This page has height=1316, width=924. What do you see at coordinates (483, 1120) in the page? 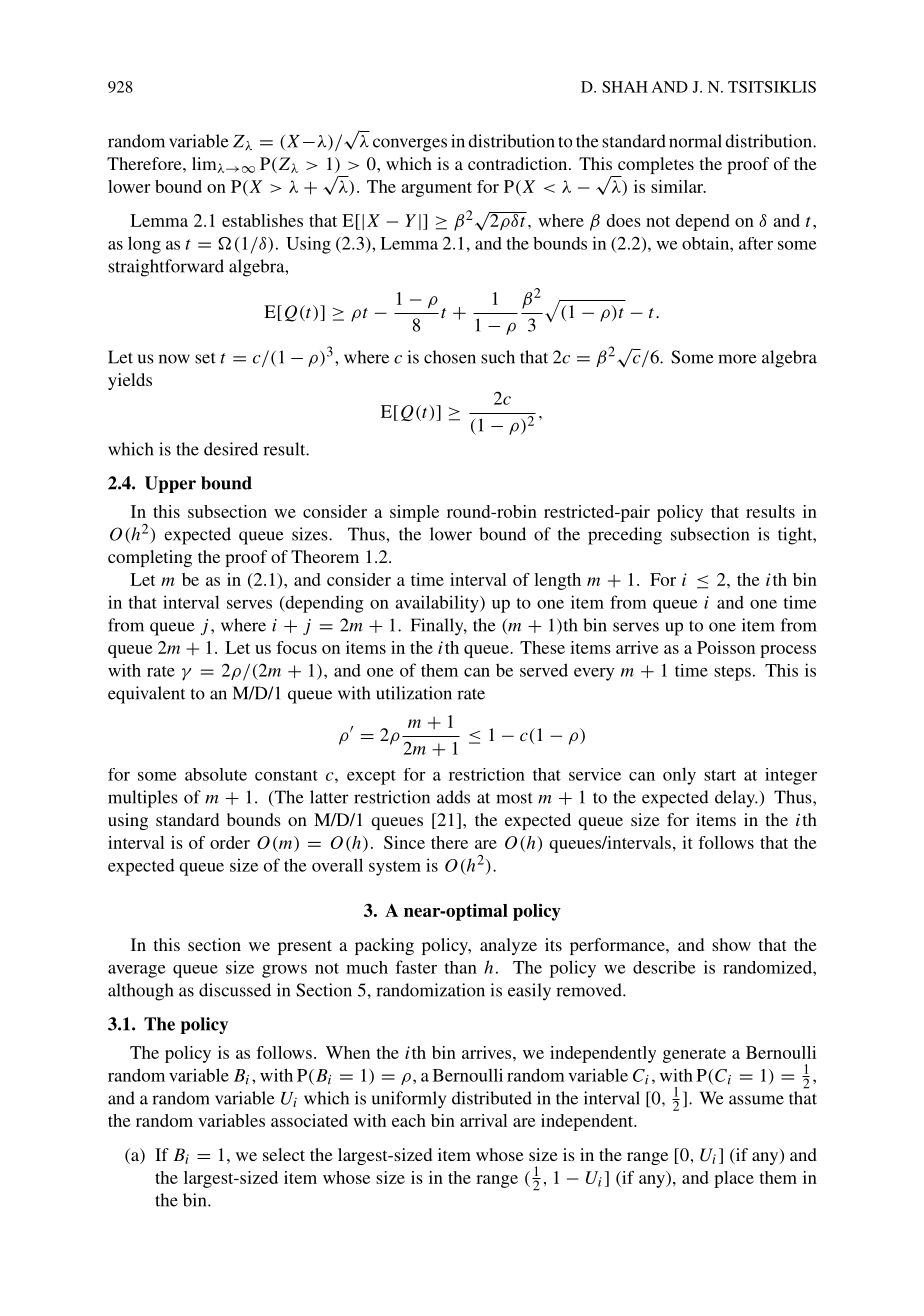
I see `arrival` at bounding box center [483, 1120].
